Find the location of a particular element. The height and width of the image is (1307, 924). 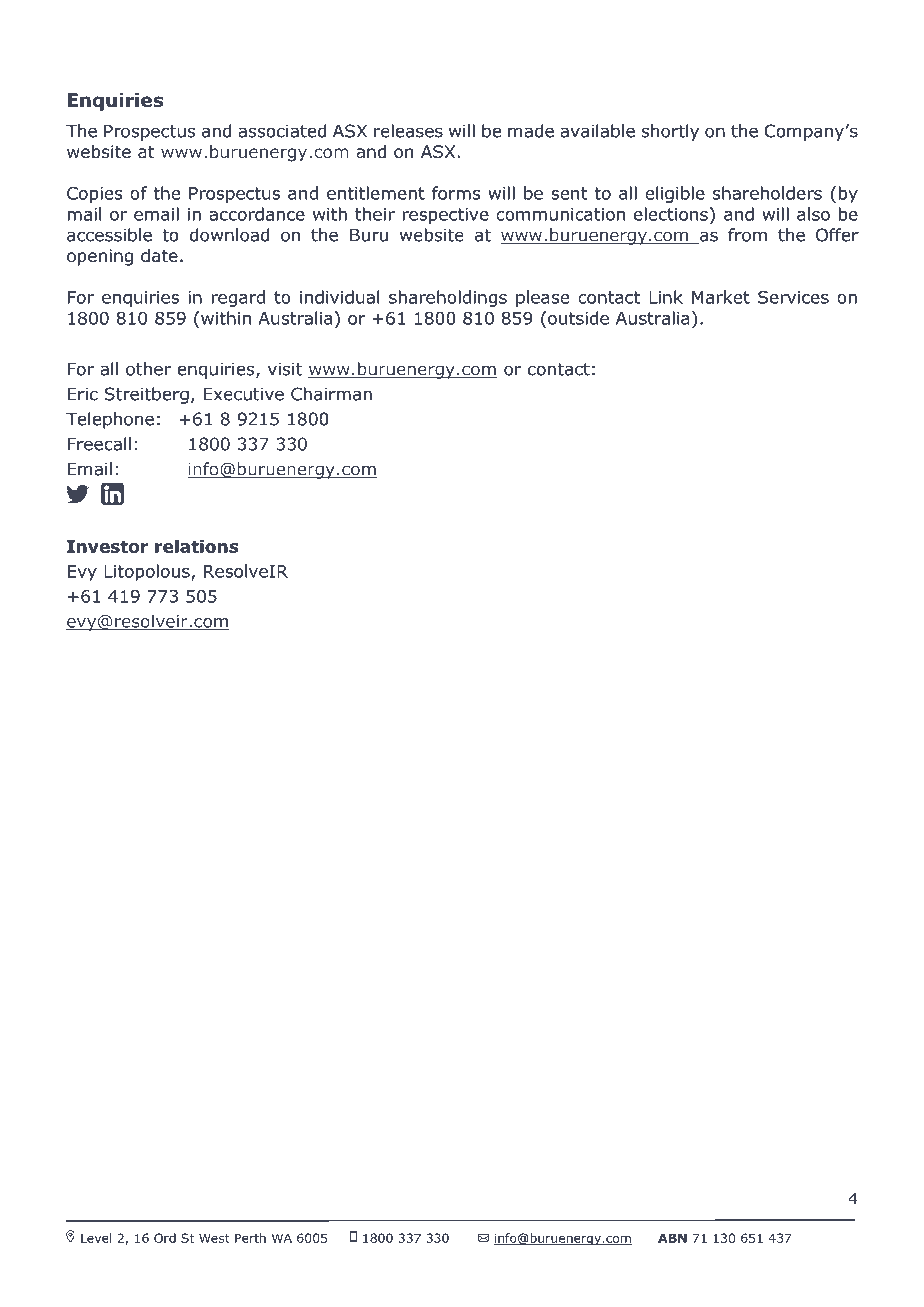

Level is located at coordinates (96, 1238).
